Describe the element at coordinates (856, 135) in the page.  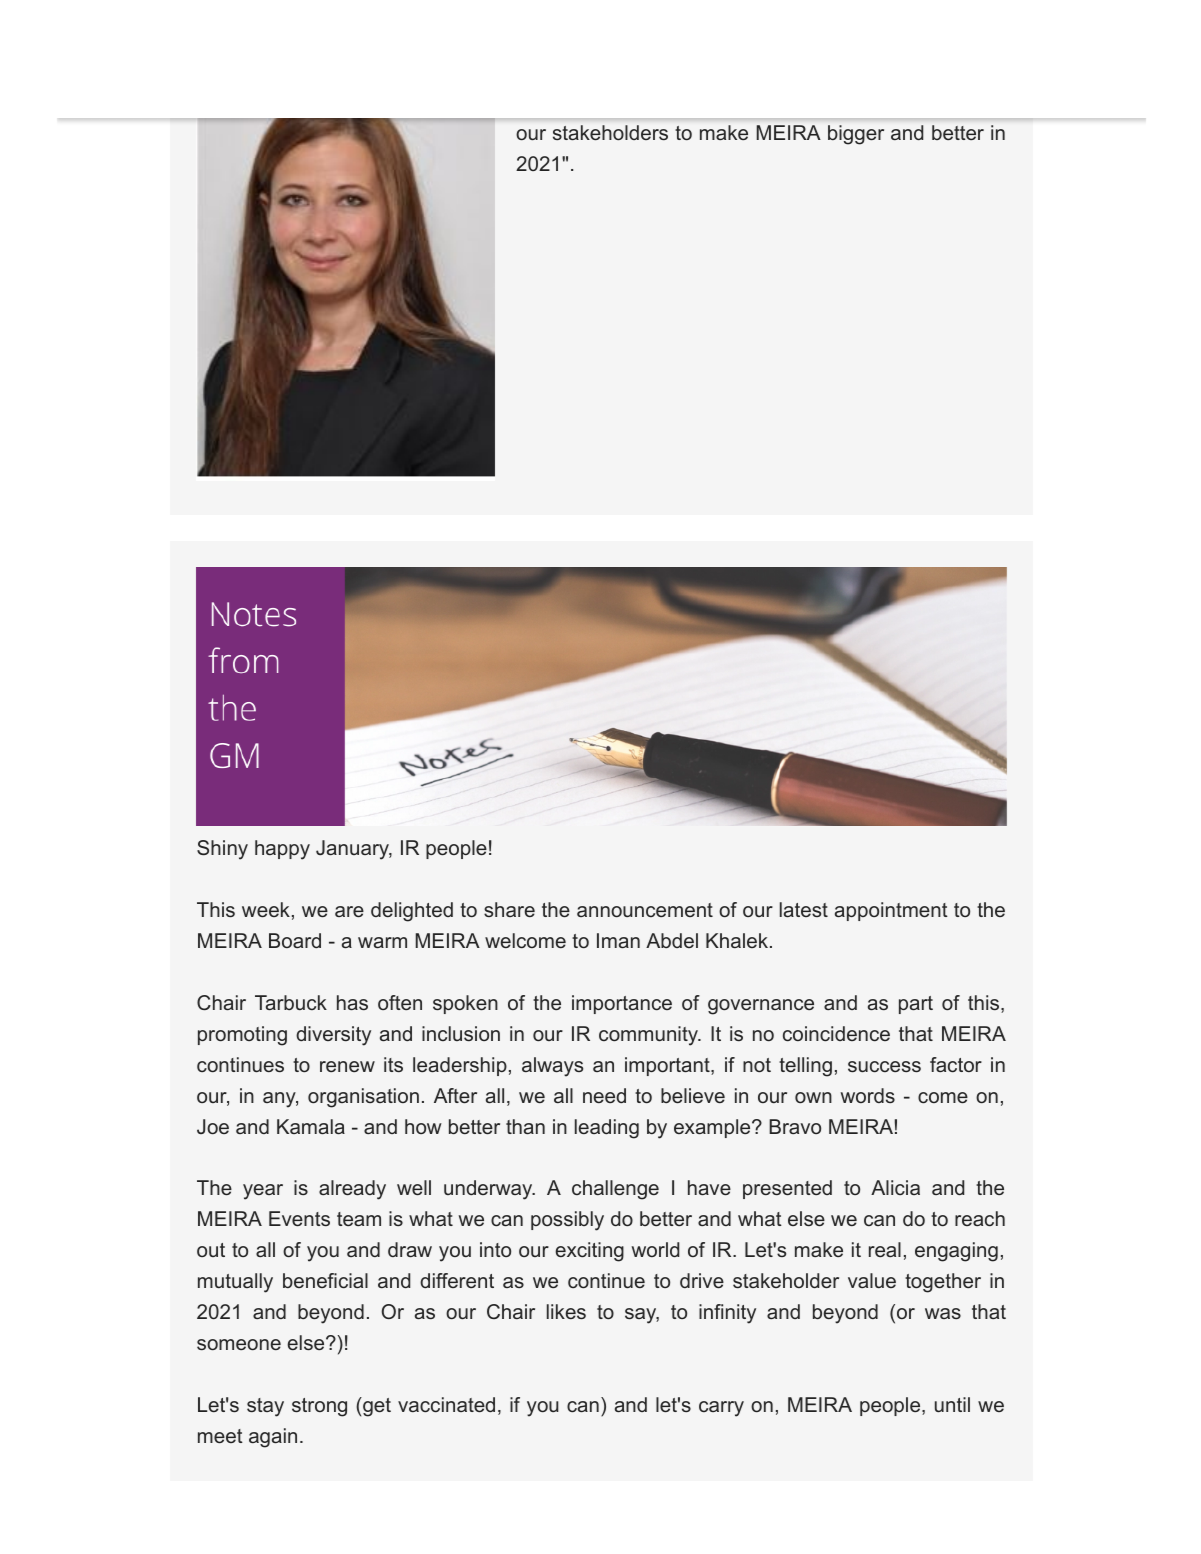
I see `bigger` at that location.
